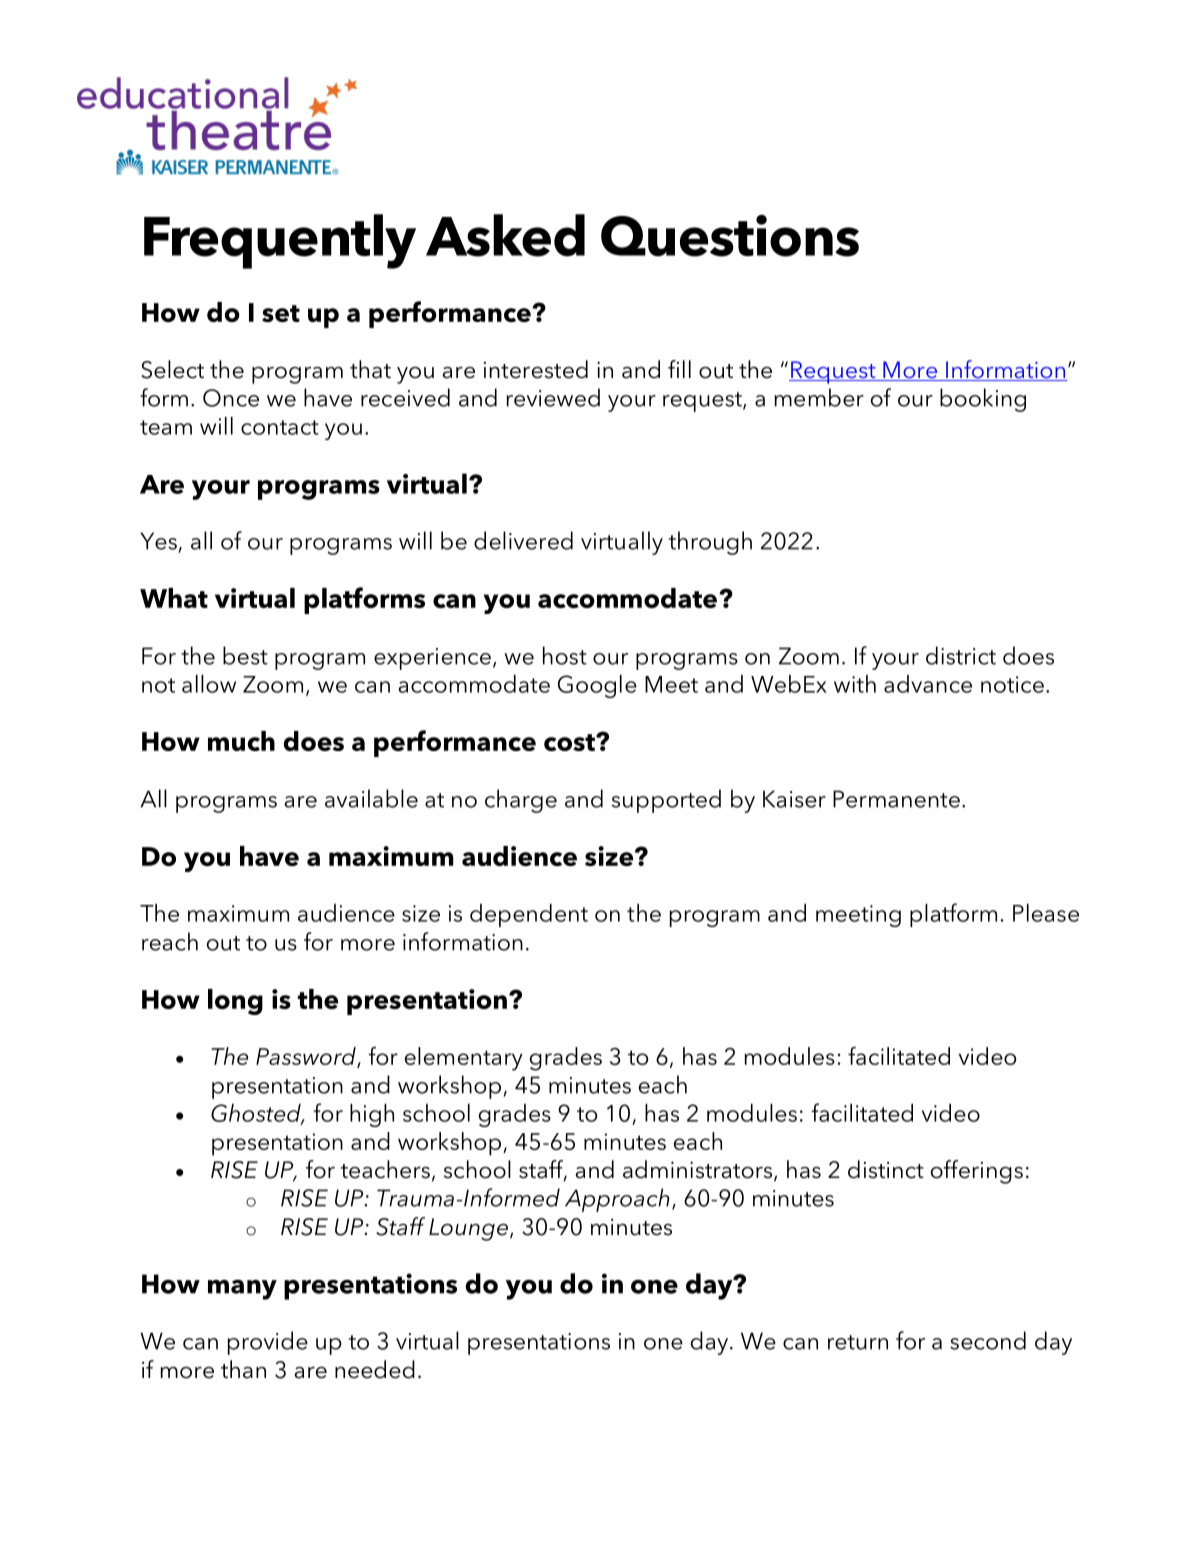 This screenshot has height=1541, width=1191. Describe the element at coordinates (977, 1172) in the screenshot. I see `offerings` at that location.
